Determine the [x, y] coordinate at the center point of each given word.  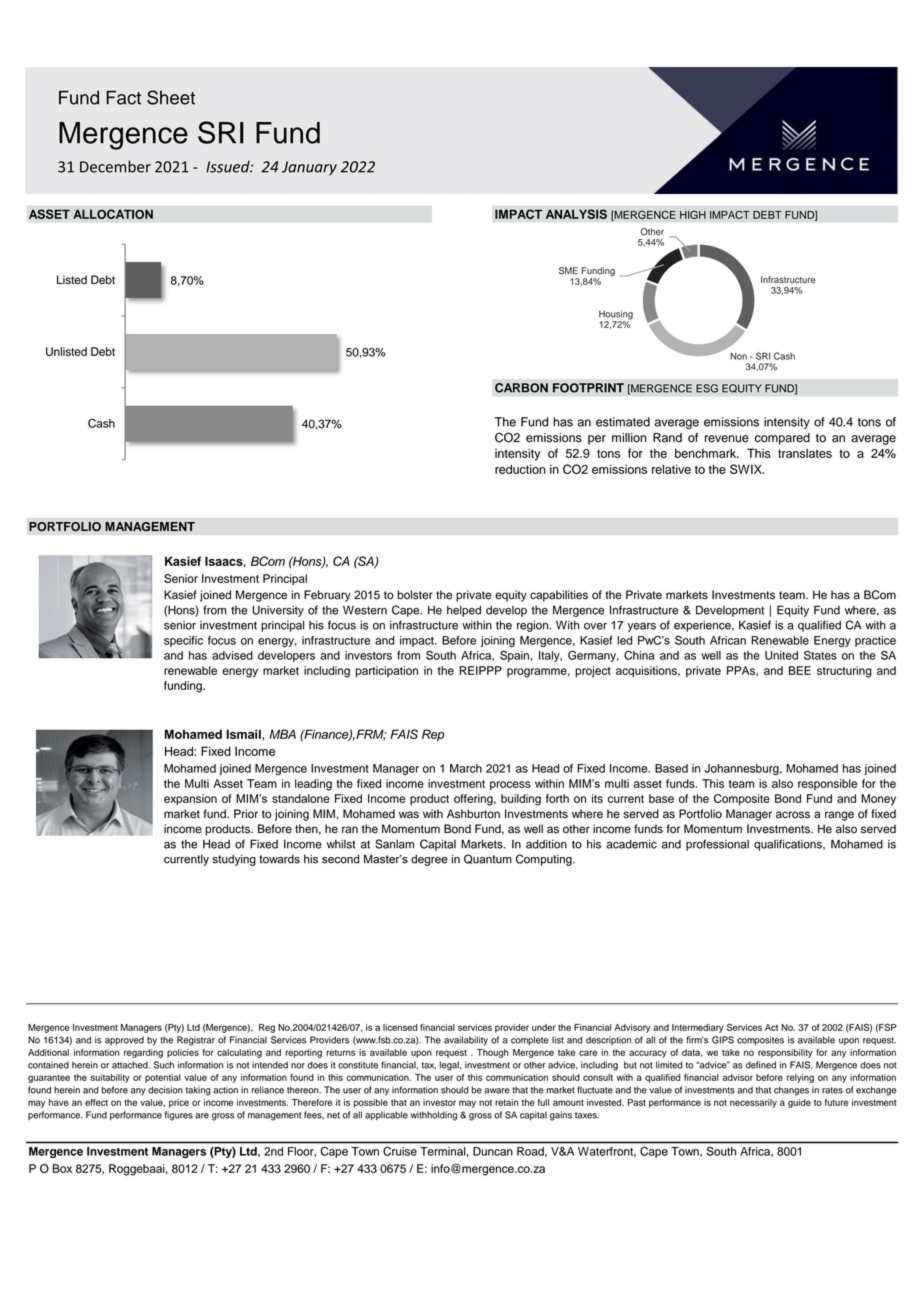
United [781, 655]
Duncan [493, 1151]
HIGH [693, 214]
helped [464, 611]
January [309, 168]
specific [183, 641]
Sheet [171, 97]
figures [178, 1116]
